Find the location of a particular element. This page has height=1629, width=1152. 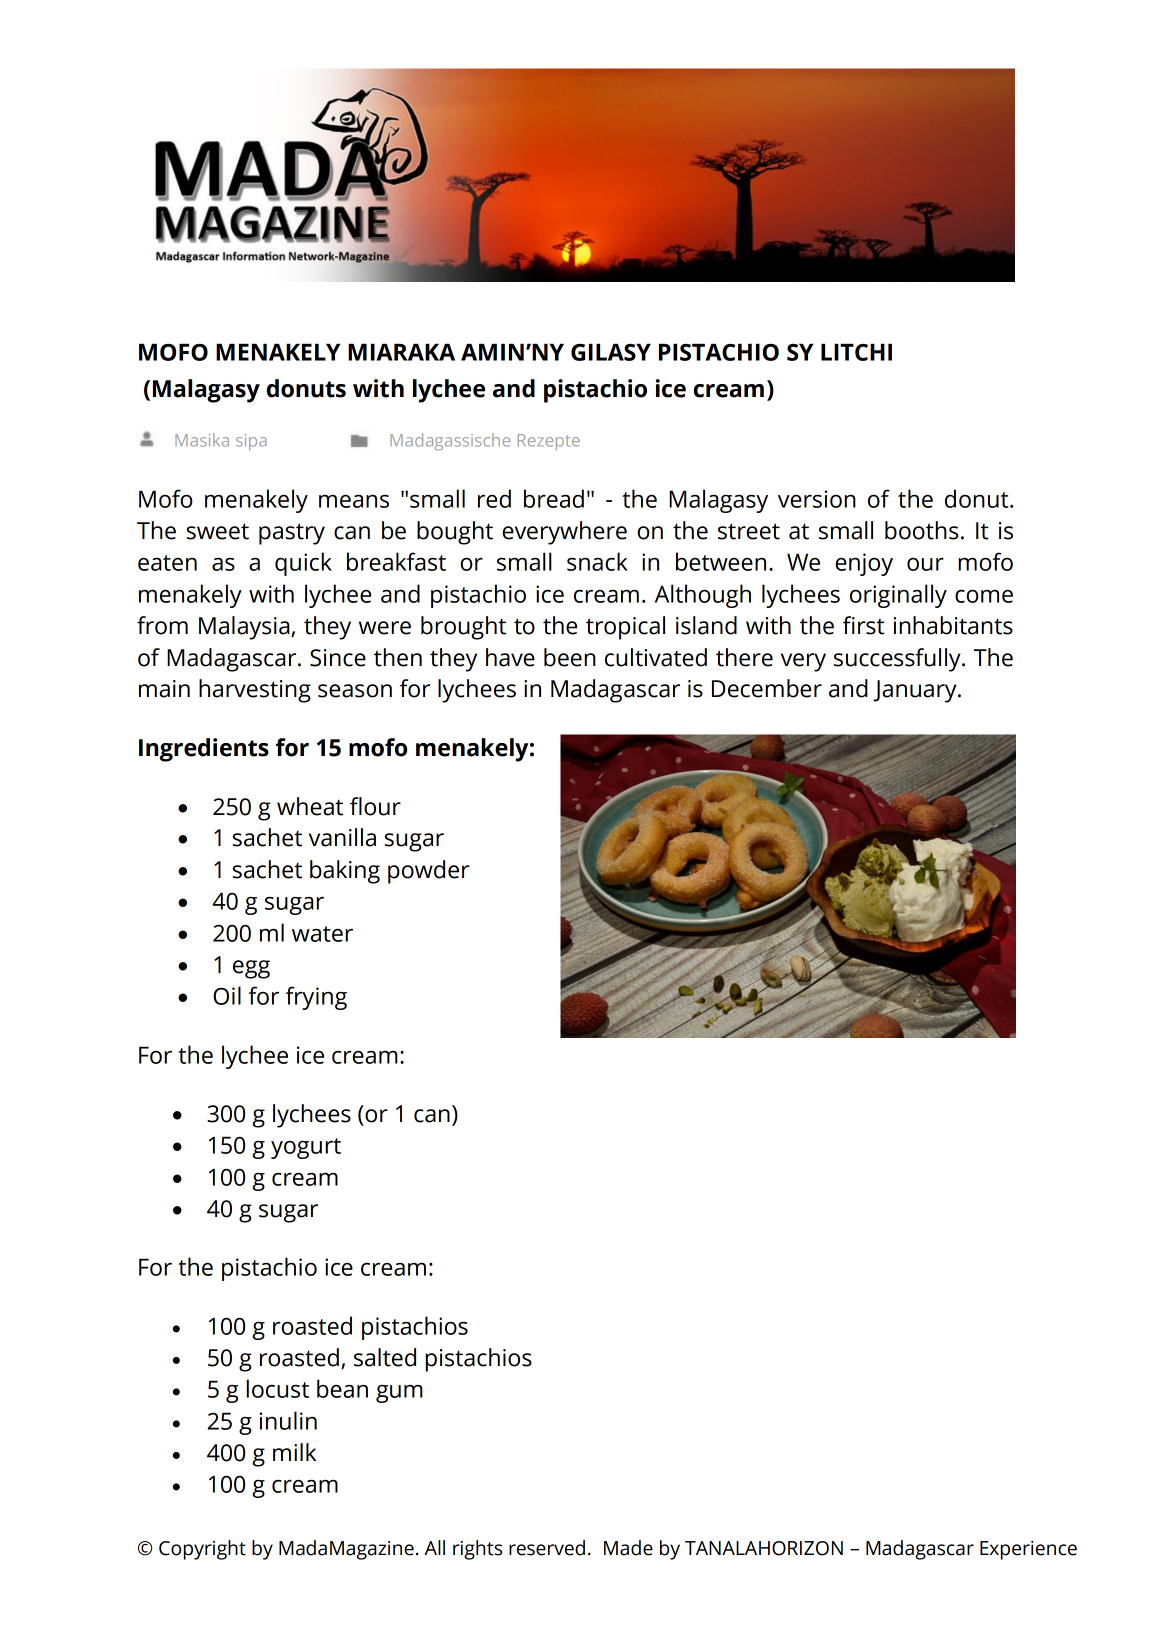

Experience is located at coordinates (1028, 1550).
